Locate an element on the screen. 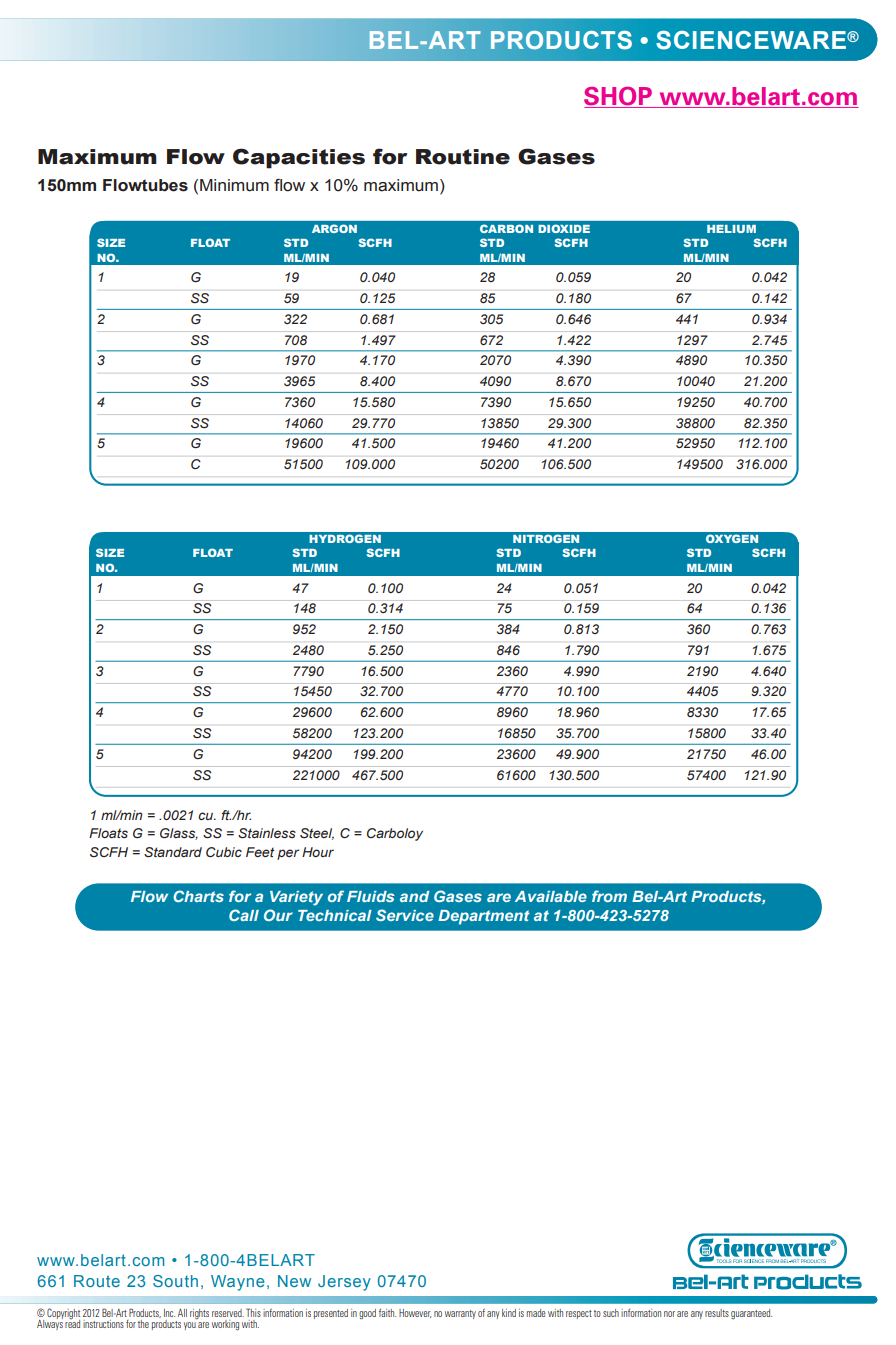 The image size is (896, 1345). from is located at coordinates (609, 896).
